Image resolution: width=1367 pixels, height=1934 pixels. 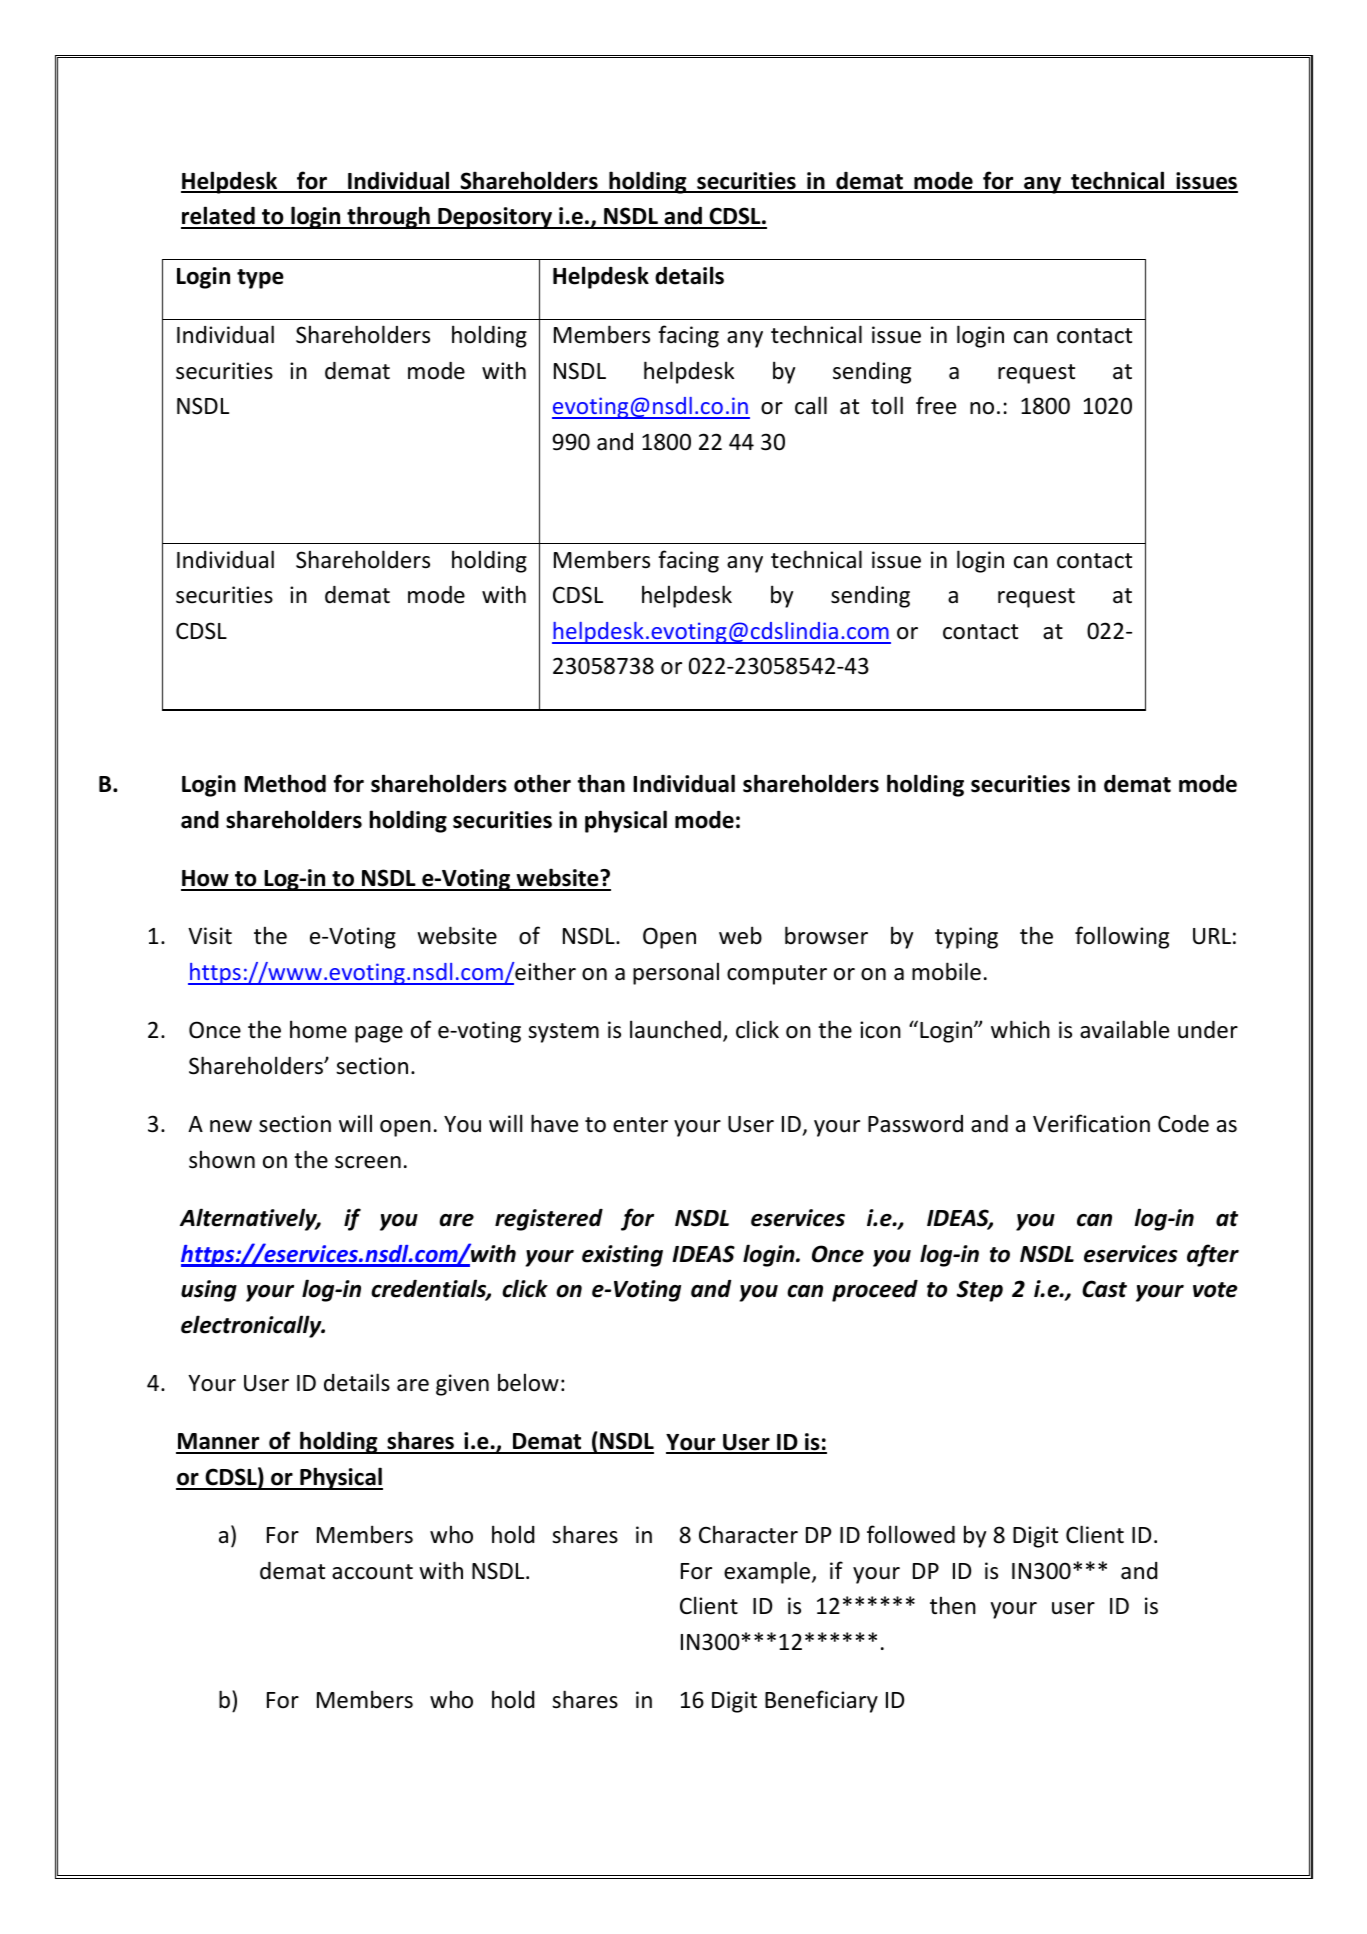 I want to click on following, so click(x=1122, y=937).
